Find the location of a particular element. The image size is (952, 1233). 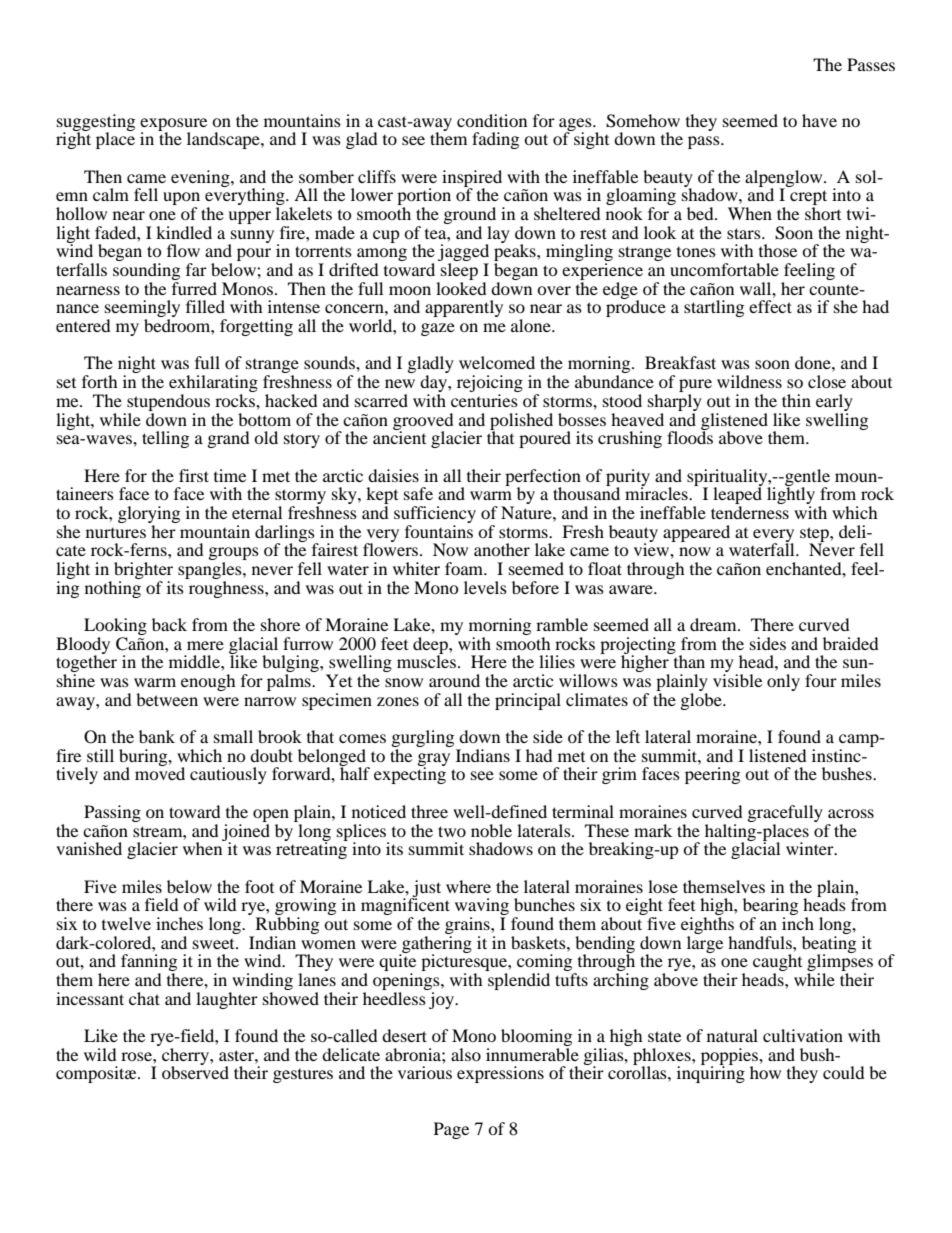

leaped is located at coordinates (737, 496).
